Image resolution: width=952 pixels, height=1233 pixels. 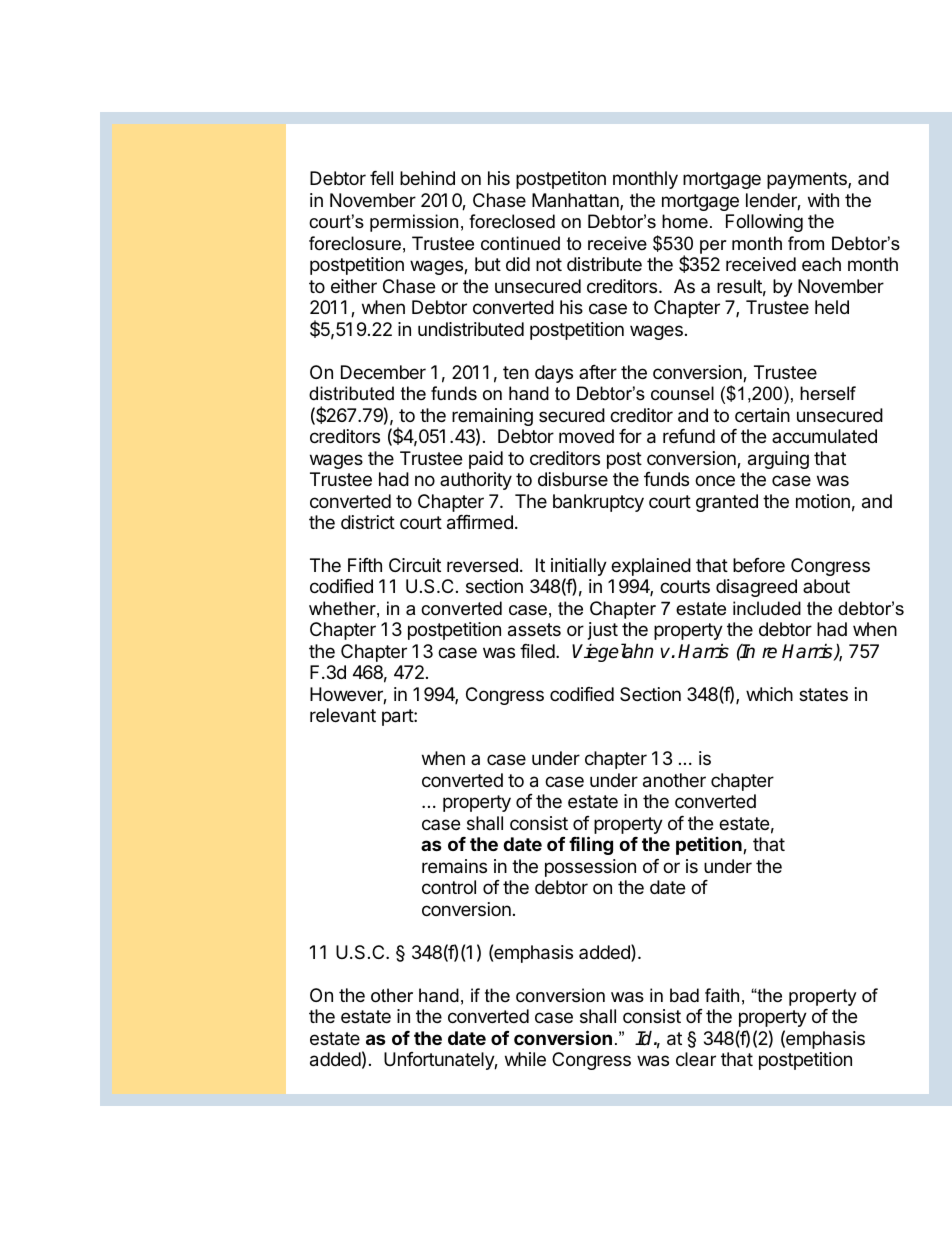 I want to click on Manhattan, so click(x=576, y=201).
